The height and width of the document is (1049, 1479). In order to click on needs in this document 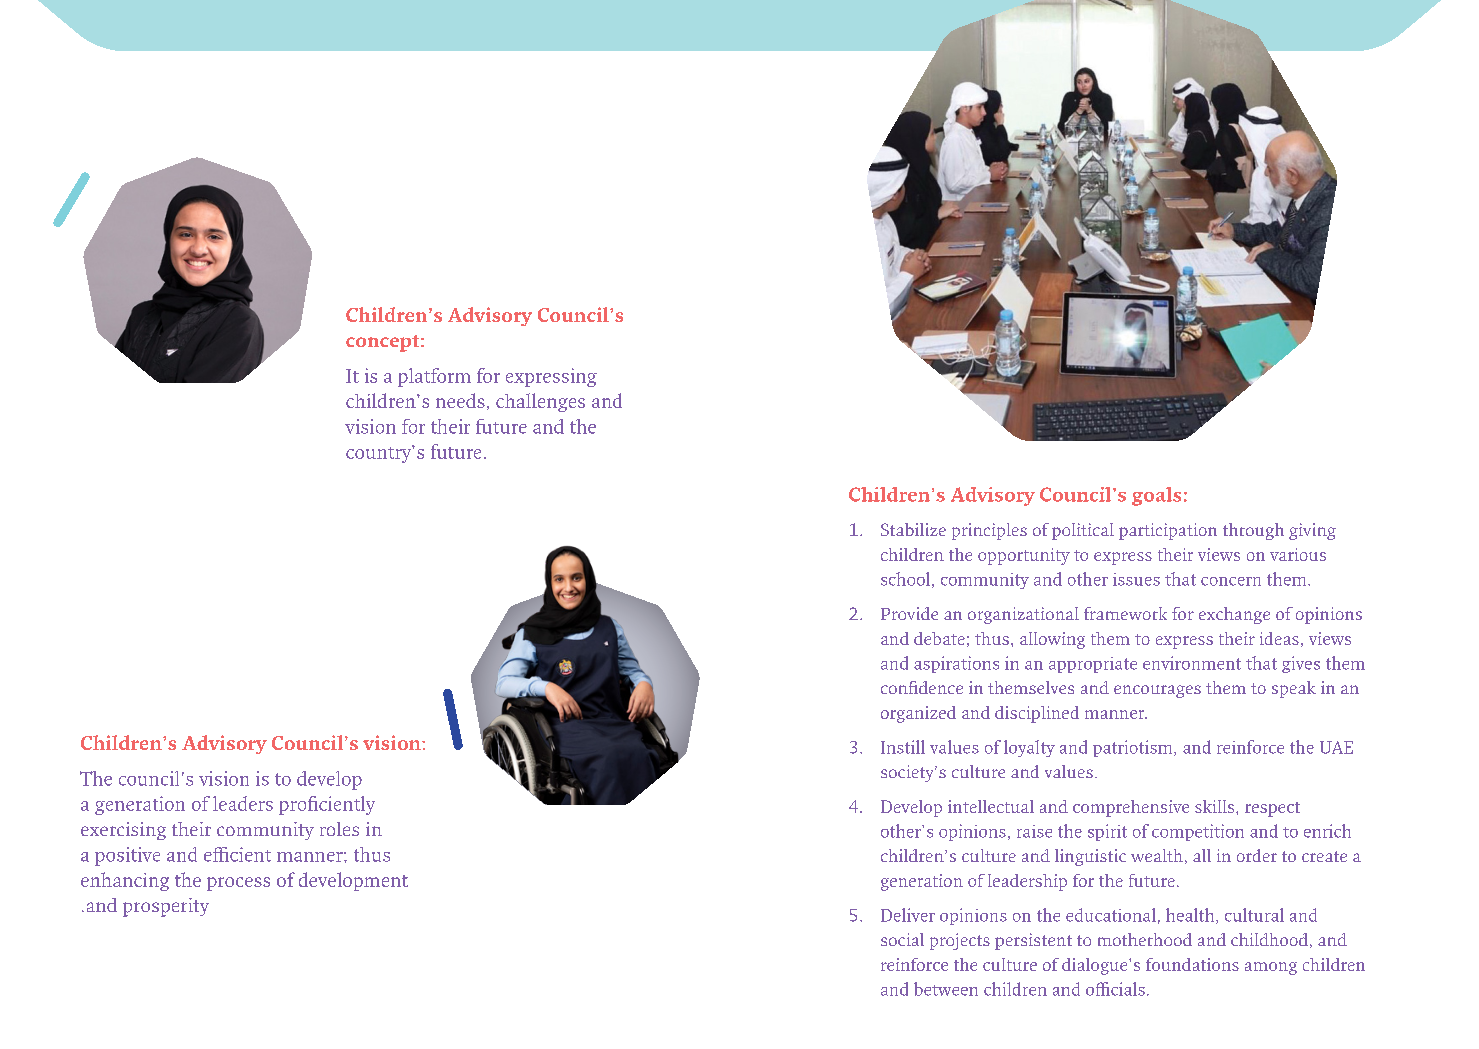, I will do `click(460, 400)`.
